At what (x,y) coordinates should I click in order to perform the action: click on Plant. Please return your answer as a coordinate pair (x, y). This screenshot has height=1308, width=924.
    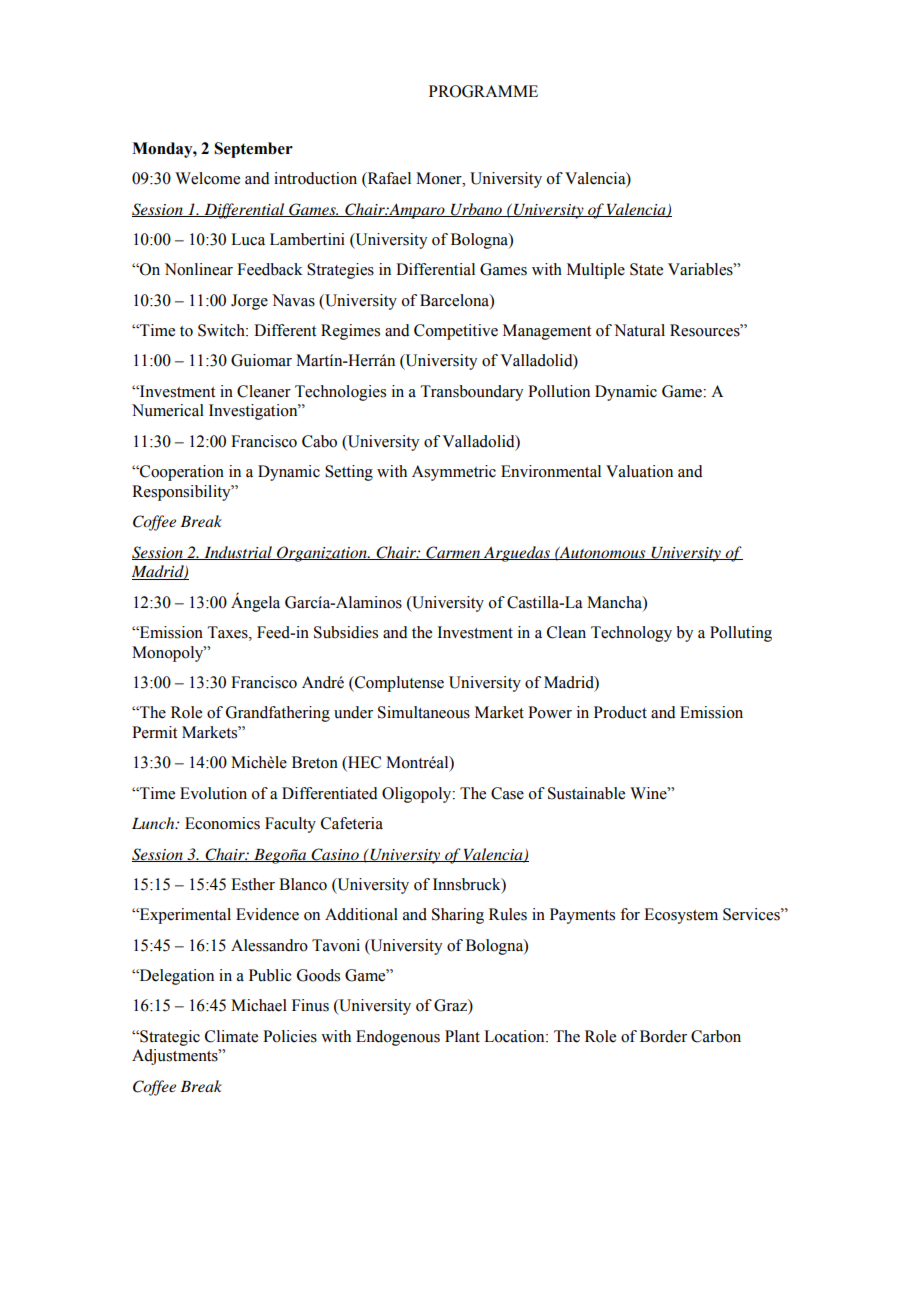
    Looking at the image, I should click on (462, 1036).
